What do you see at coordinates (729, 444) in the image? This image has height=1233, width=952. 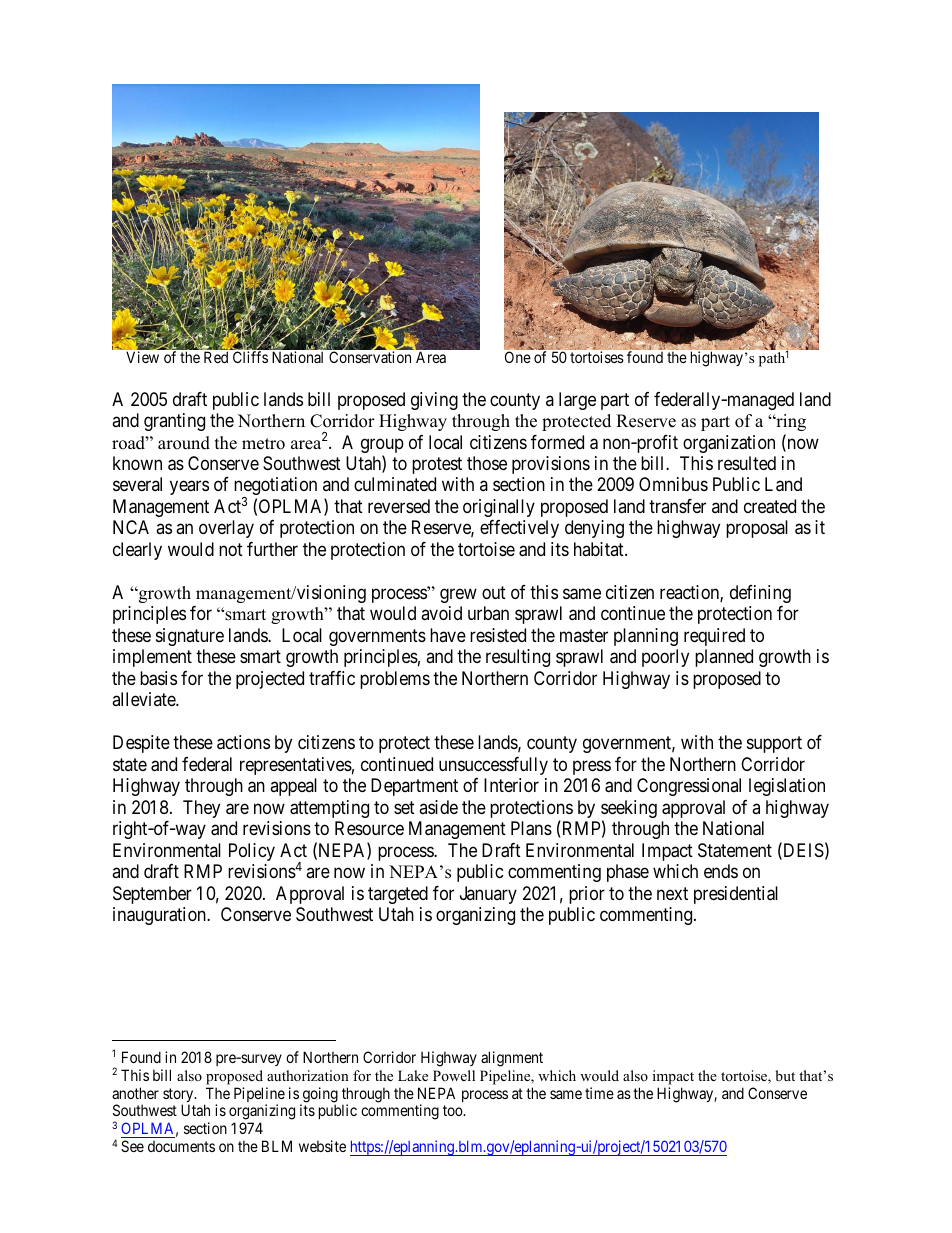 I see `organization` at bounding box center [729, 444].
